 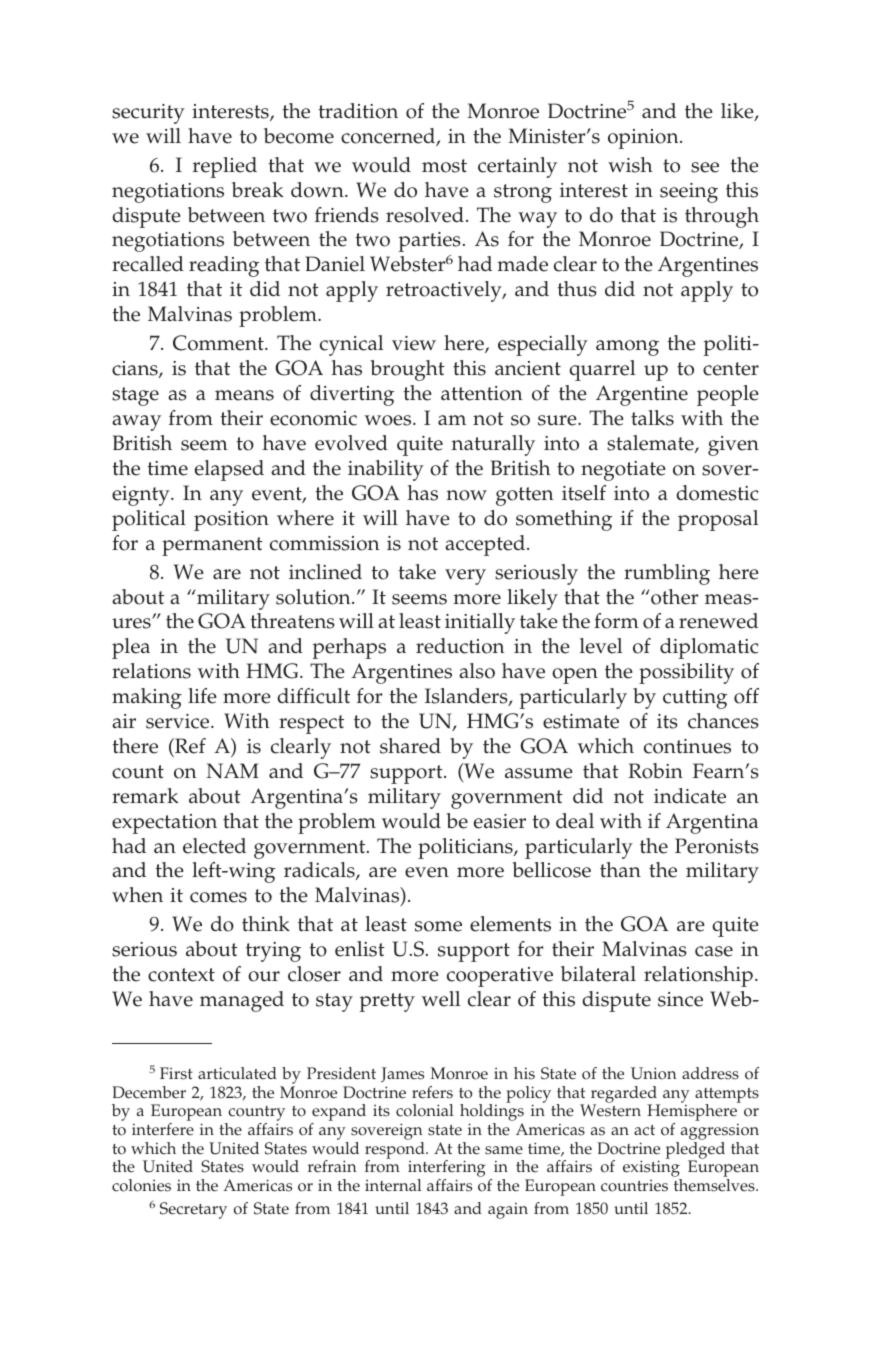 What do you see at coordinates (229, 470) in the screenshot?
I see `elapsed` at bounding box center [229, 470].
